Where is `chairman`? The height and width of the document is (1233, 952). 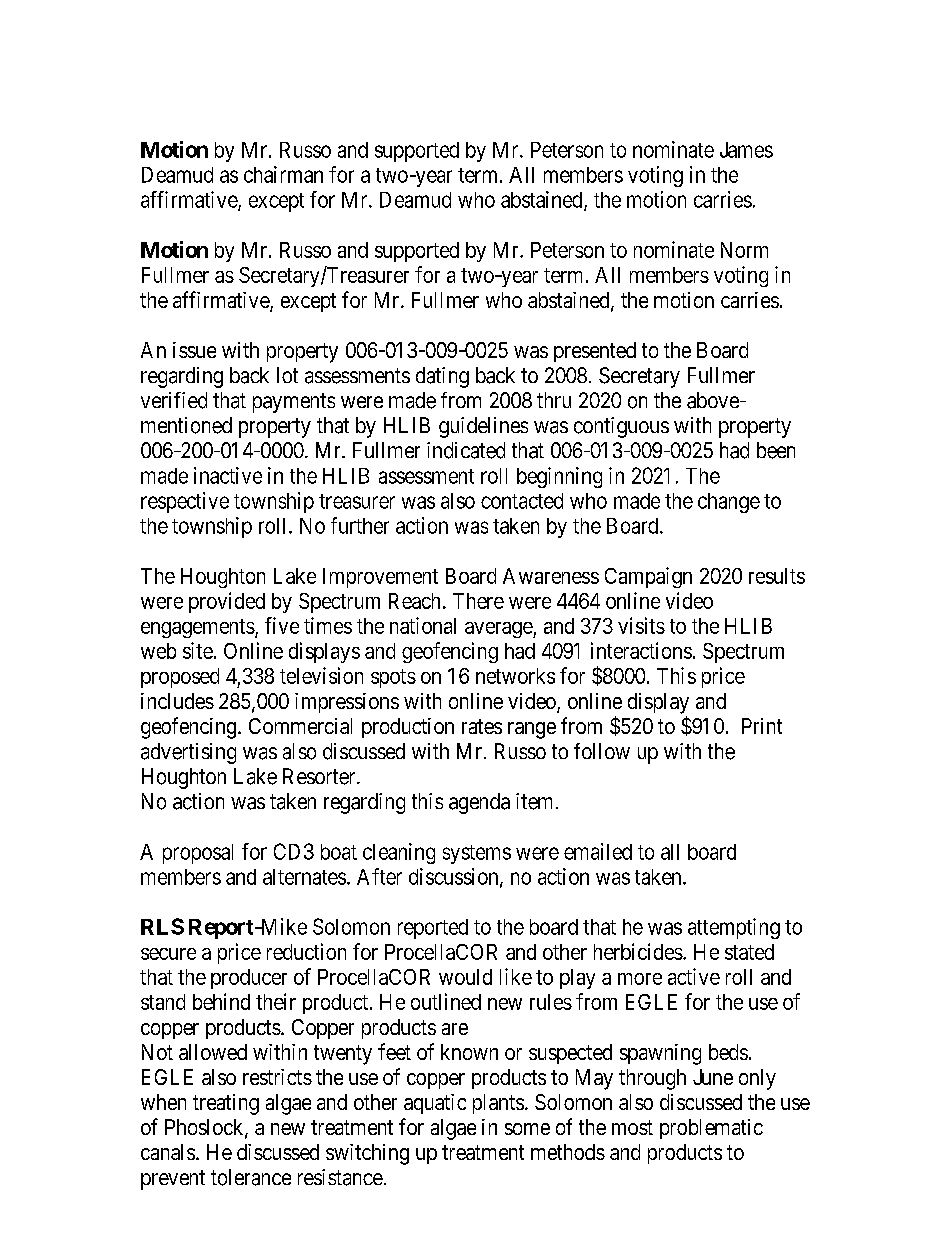
chairman is located at coordinates (283, 174).
